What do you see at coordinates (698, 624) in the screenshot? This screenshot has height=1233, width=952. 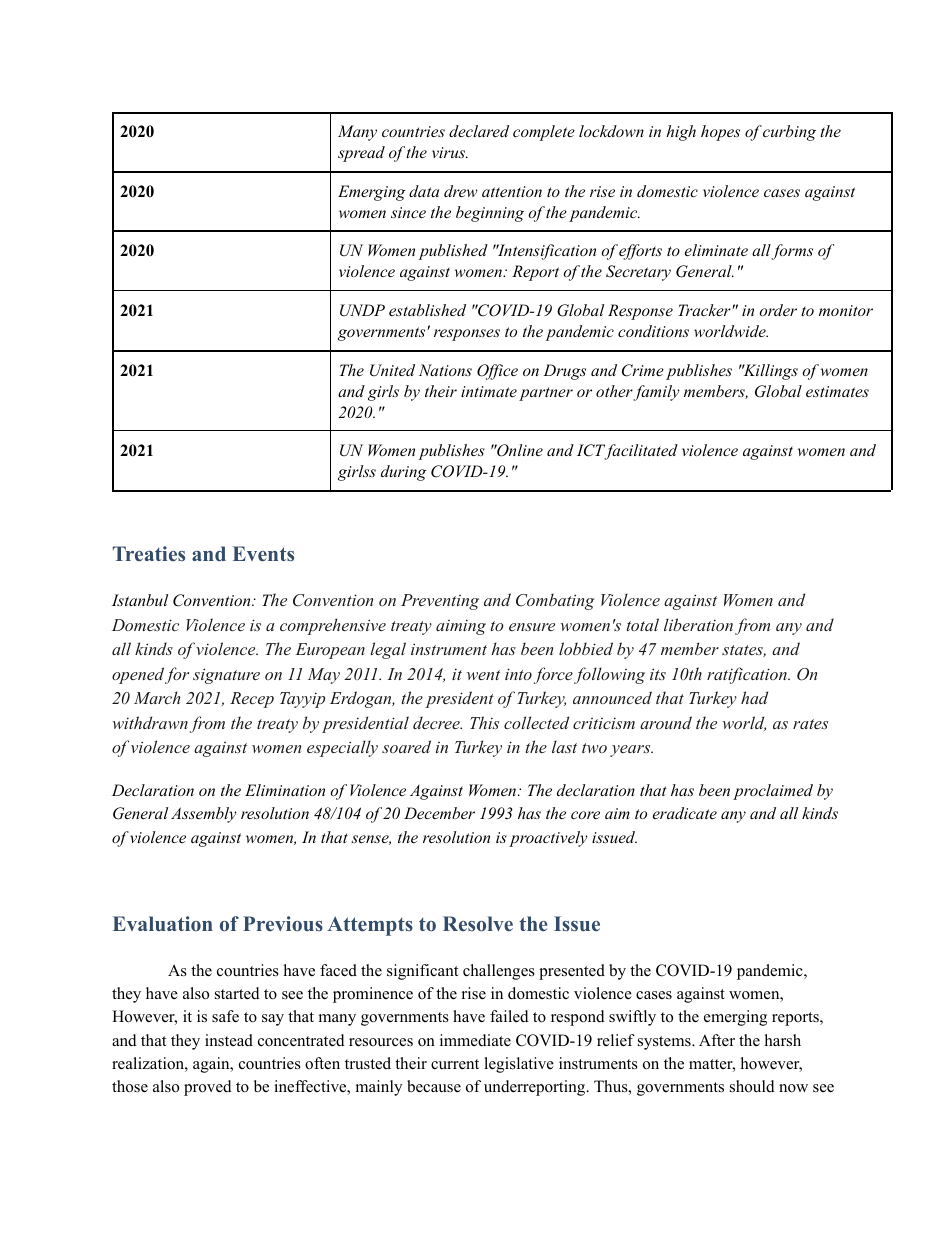 I see `liberation` at bounding box center [698, 624].
